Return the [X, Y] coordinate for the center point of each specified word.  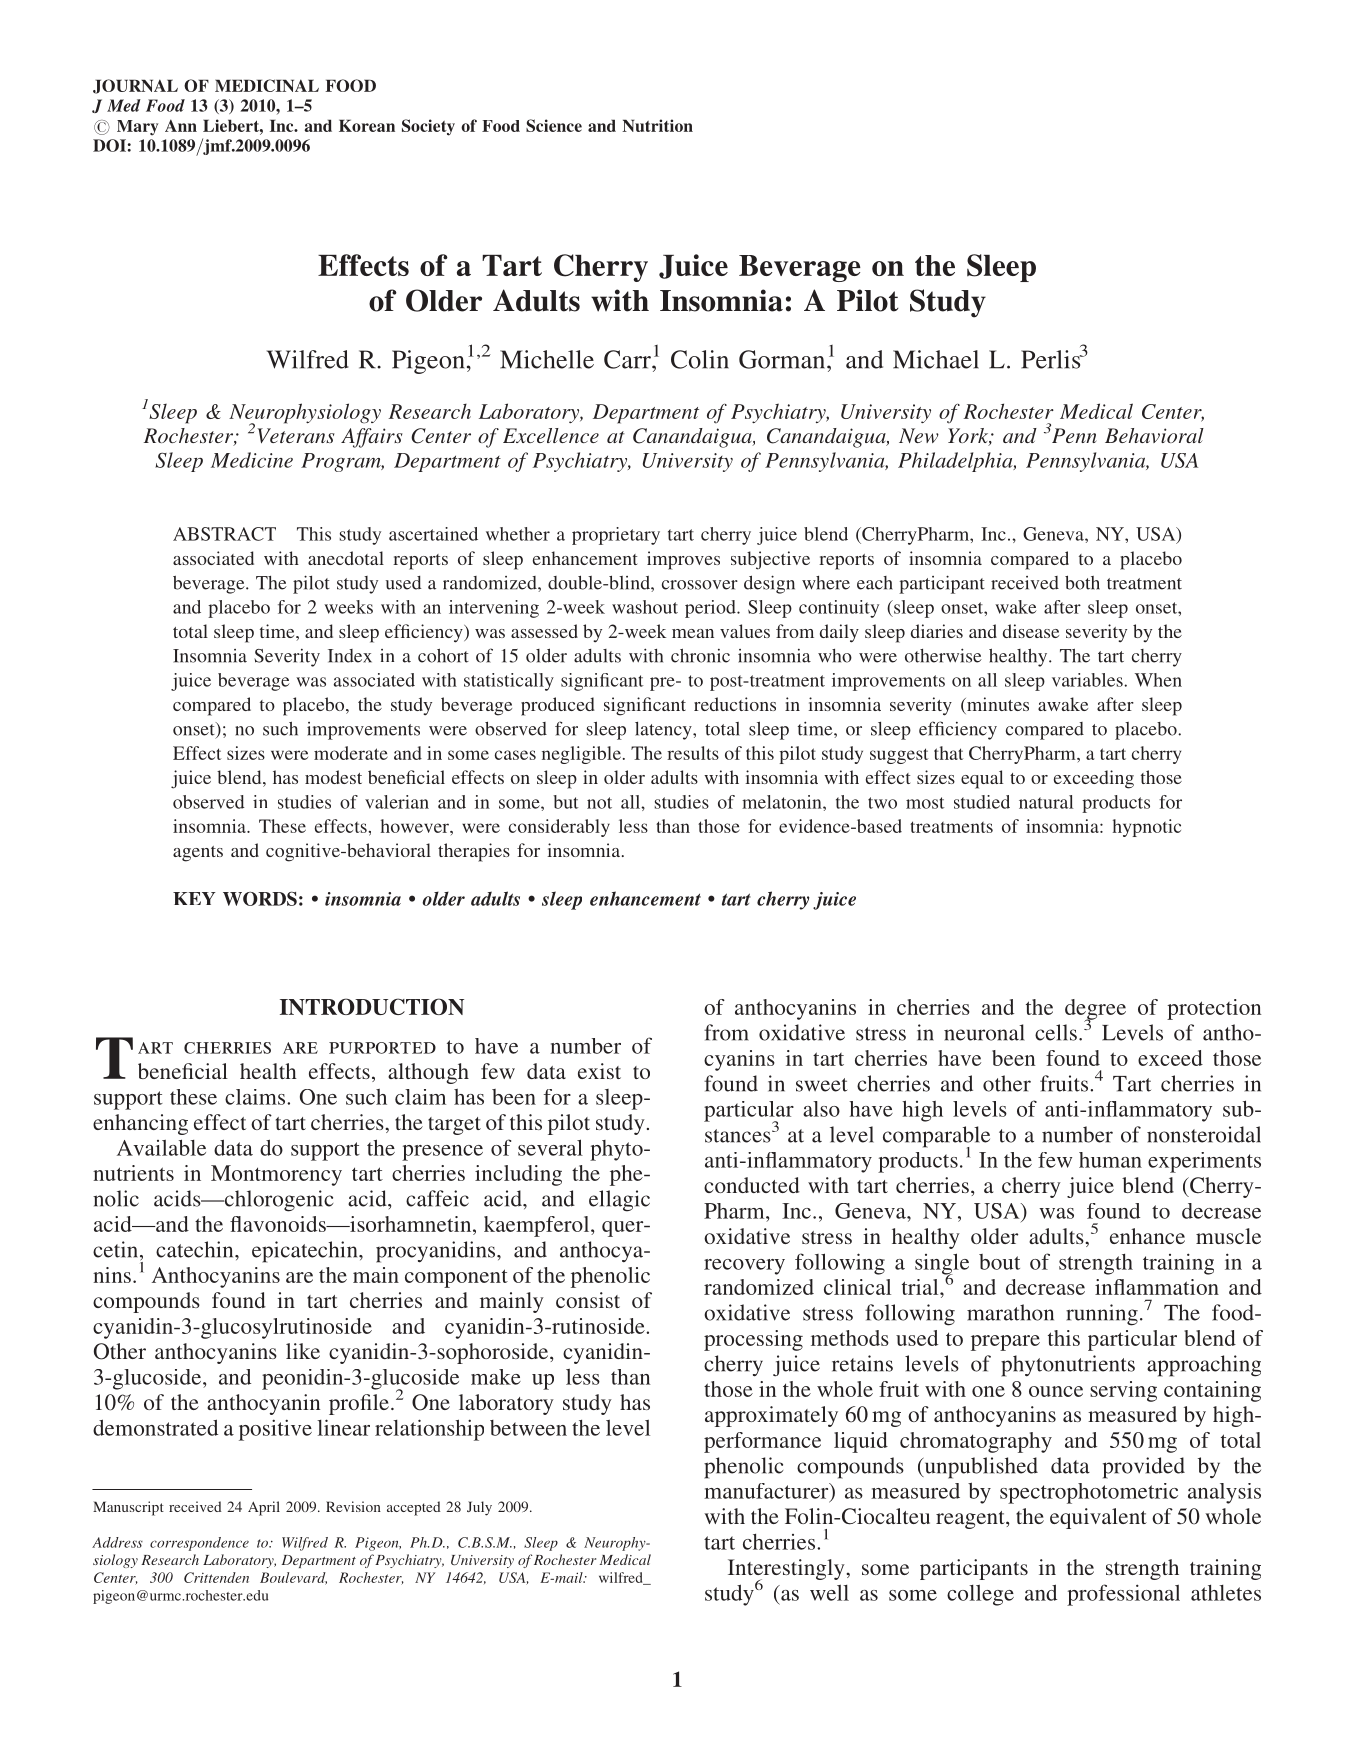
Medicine [252, 460]
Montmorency [276, 1175]
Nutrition [657, 125]
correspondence [199, 1544]
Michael [936, 359]
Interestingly [787, 1570]
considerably [559, 828]
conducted [752, 1185]
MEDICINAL [267, 85]
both [1082, 582]
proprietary [616, 536]
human [1110, 1160]
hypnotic [1147, 828]
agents [198, 854]
